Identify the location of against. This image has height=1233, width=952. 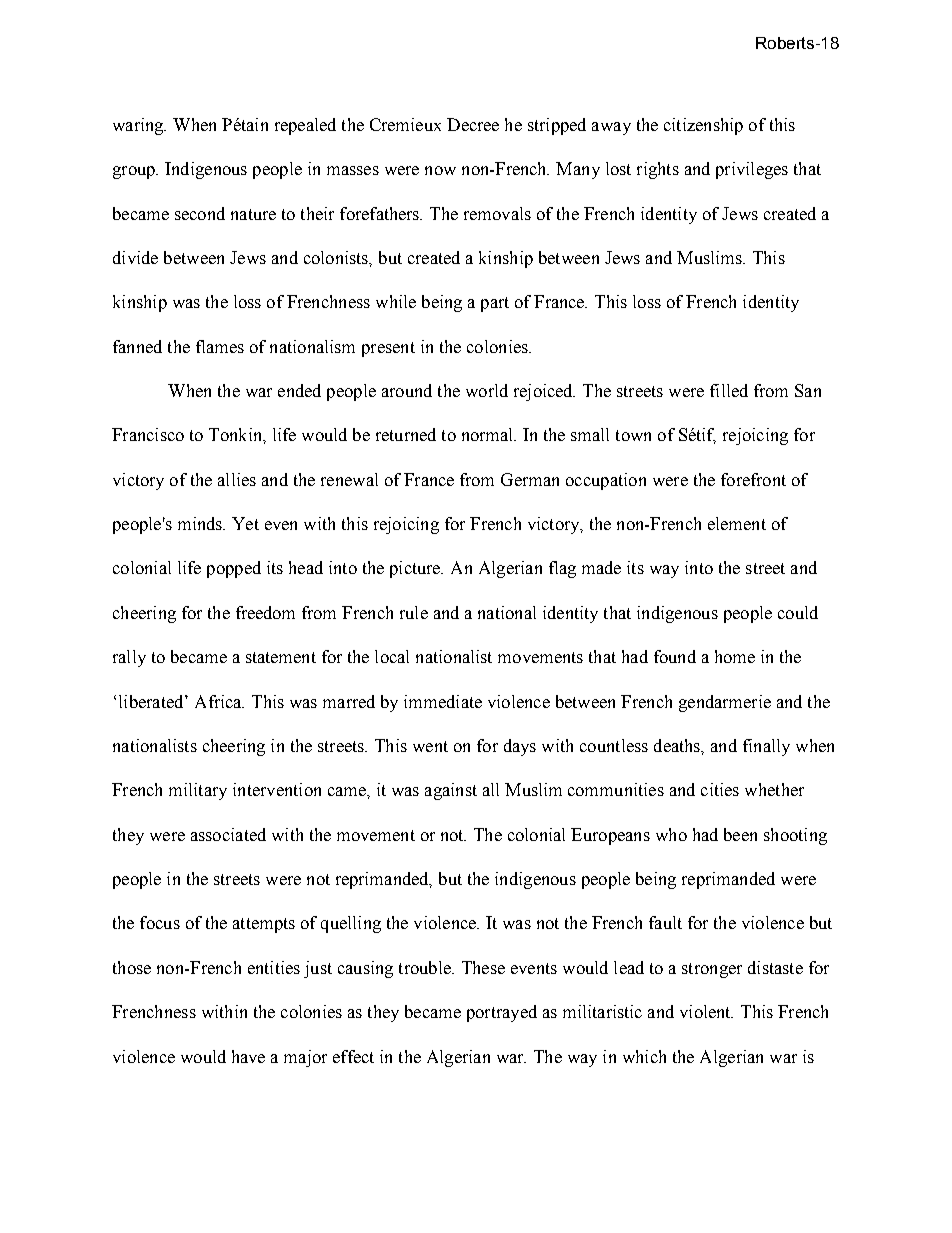
(451, 791).
